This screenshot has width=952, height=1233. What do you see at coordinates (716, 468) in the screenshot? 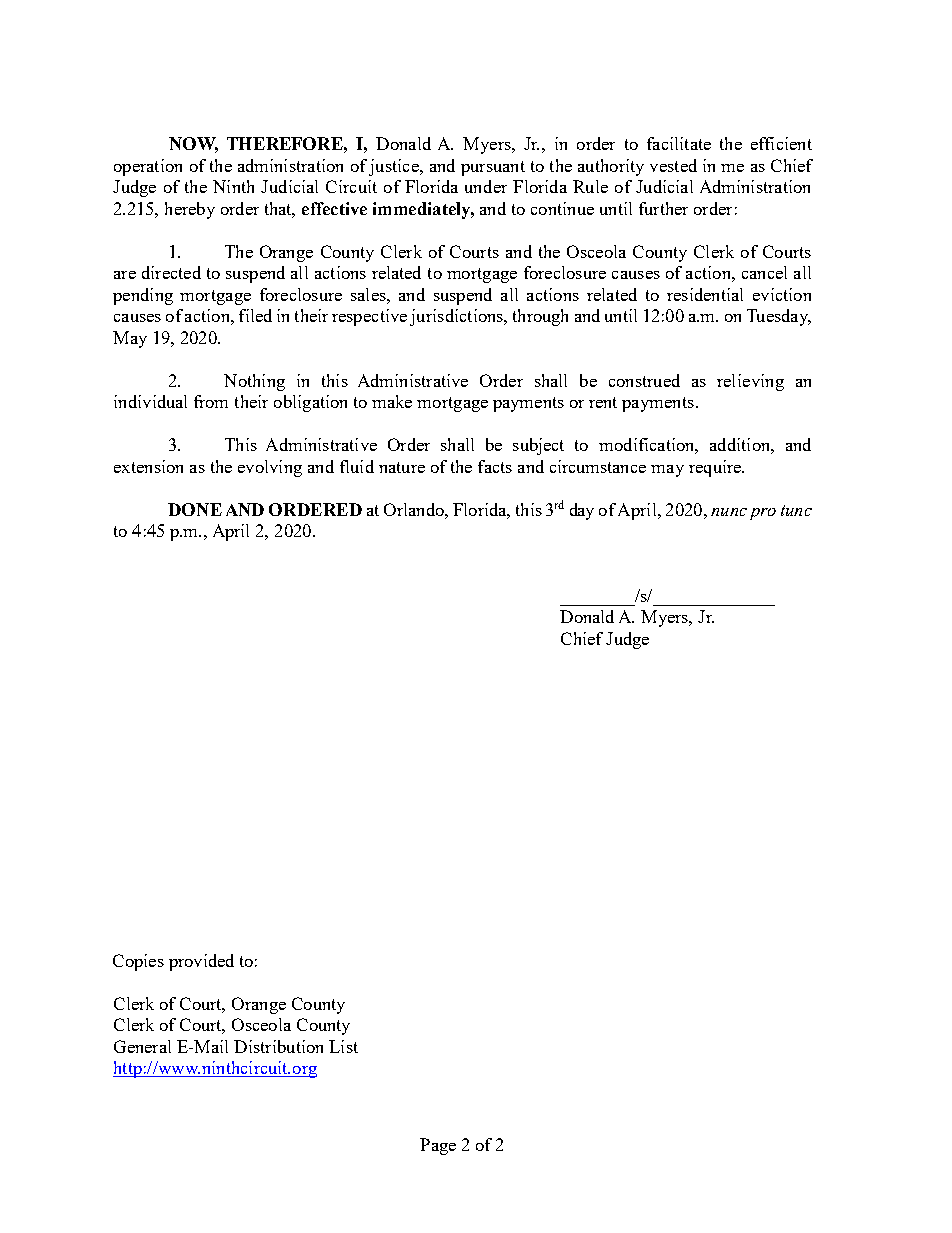
I see `require` at bounding box center [716, 468].
